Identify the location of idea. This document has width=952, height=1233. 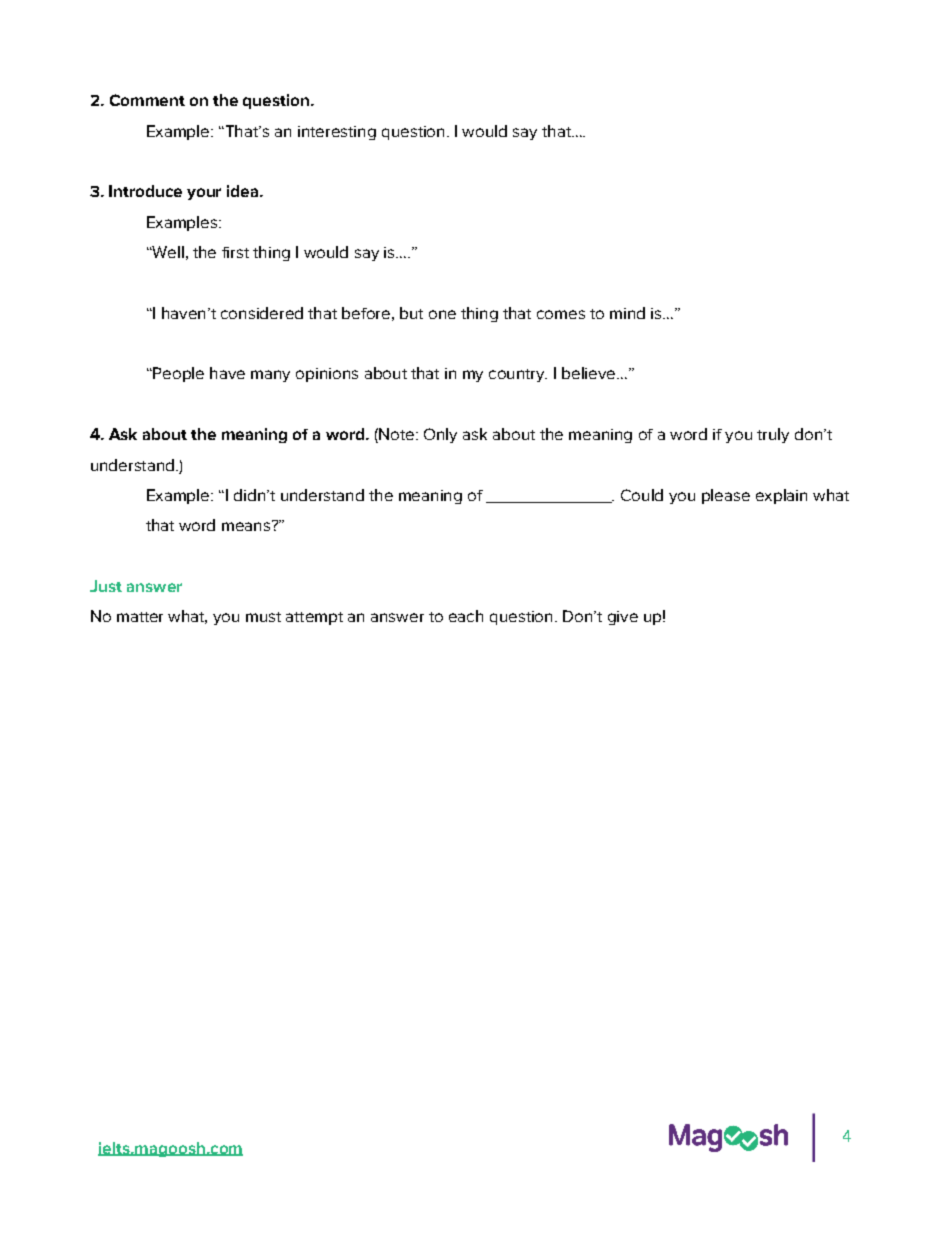
(244, 191).
